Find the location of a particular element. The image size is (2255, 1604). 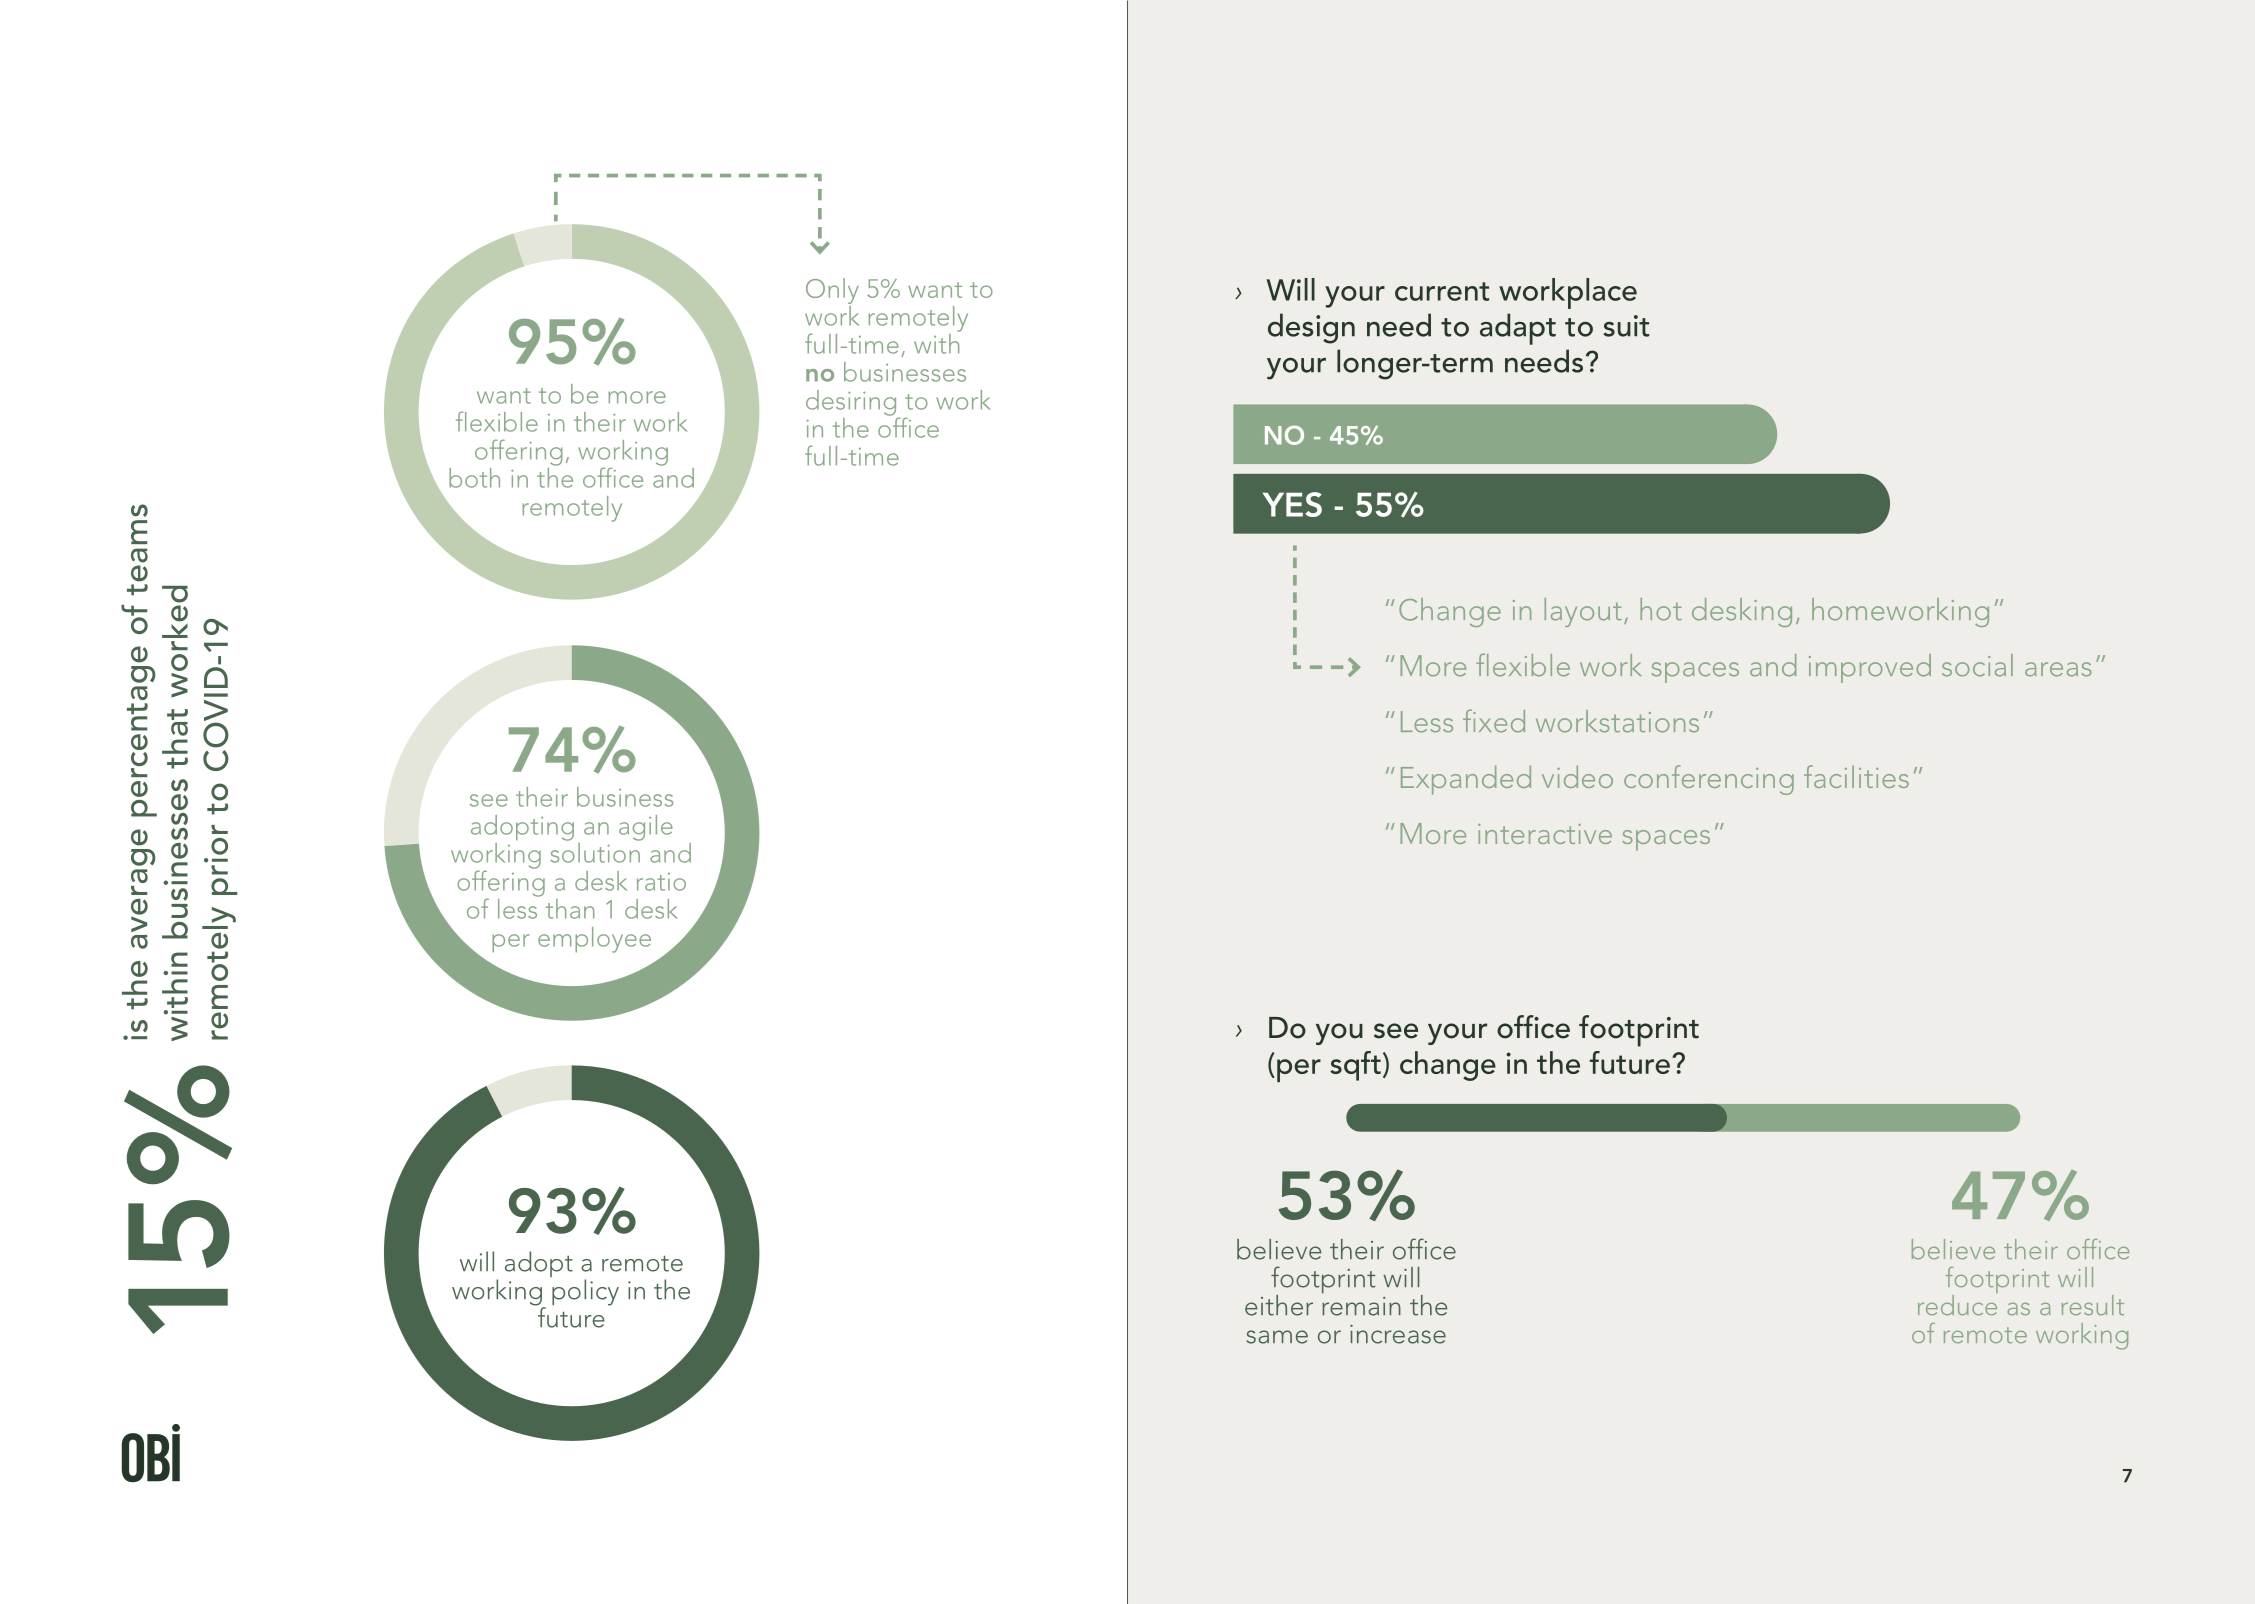

agile is located at coordinates (646, 828).
